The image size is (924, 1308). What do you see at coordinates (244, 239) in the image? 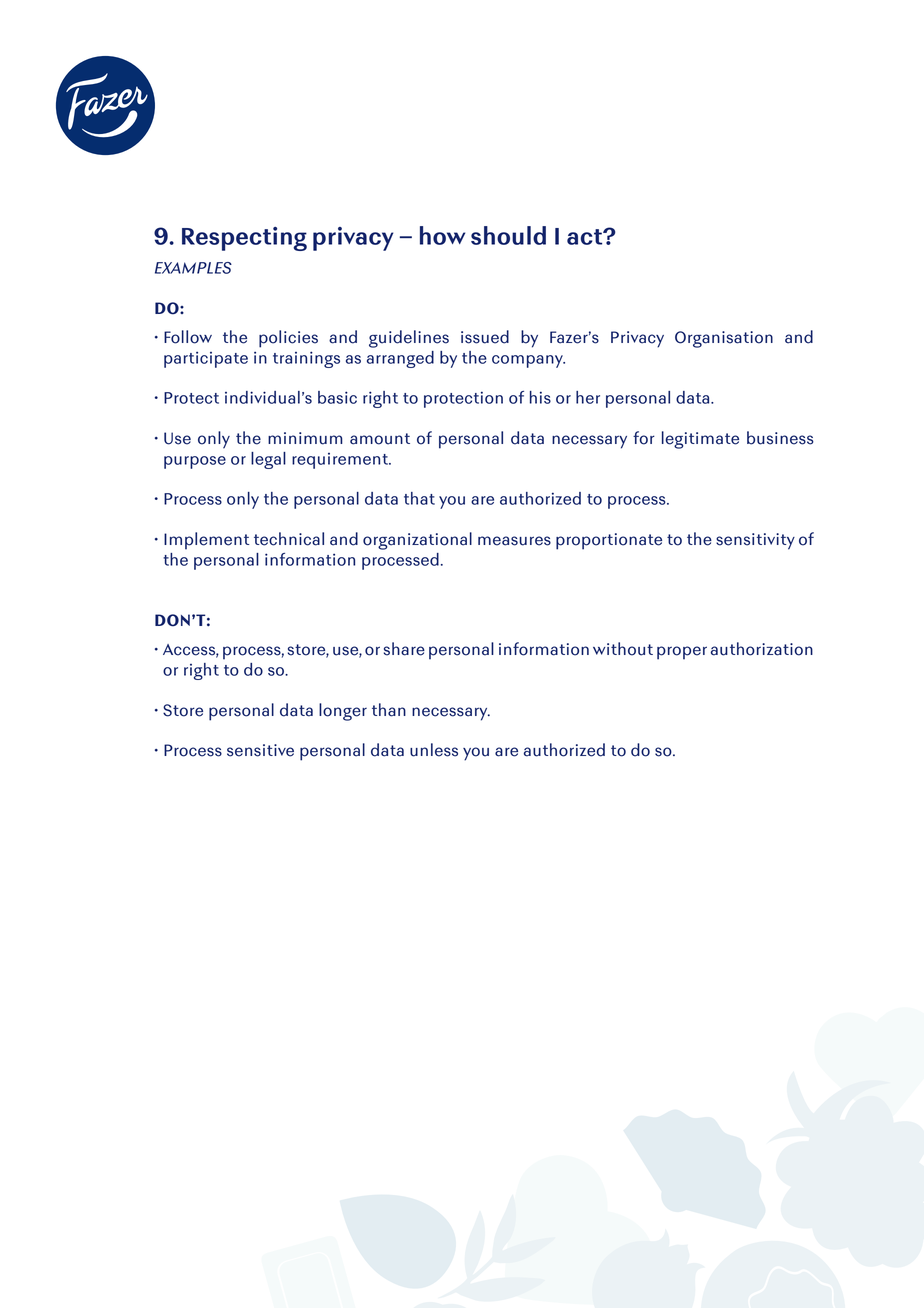
I see `Respecting` at bounding box center [244, 239].
